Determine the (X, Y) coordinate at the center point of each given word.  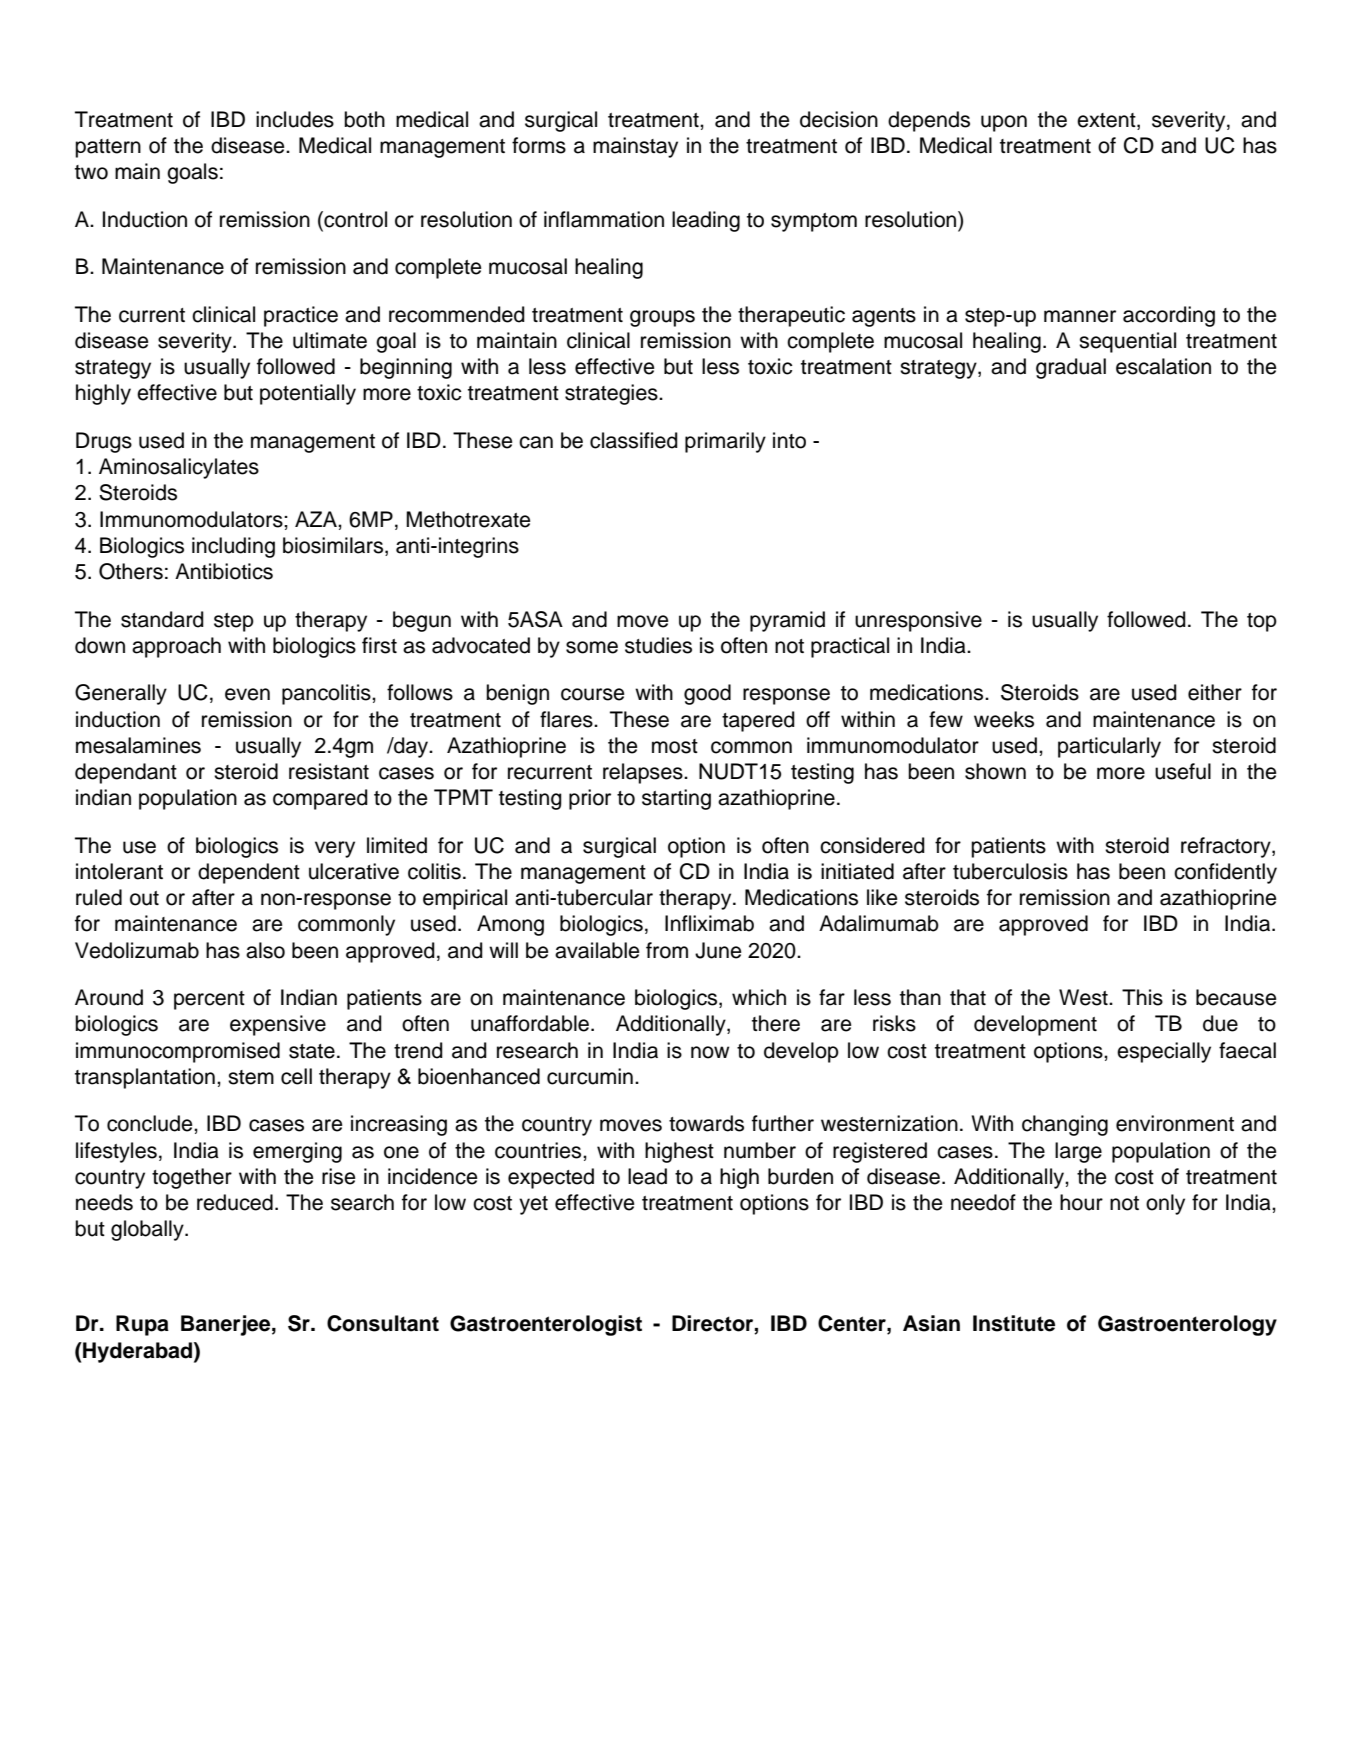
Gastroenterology (1187, 1325)
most (675, 746)
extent (1107, 120)
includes (295, 119)
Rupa (142, 1325)
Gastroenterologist (546, 1325)
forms (539, 145)
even (247, 694)
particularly (1109, 747)
